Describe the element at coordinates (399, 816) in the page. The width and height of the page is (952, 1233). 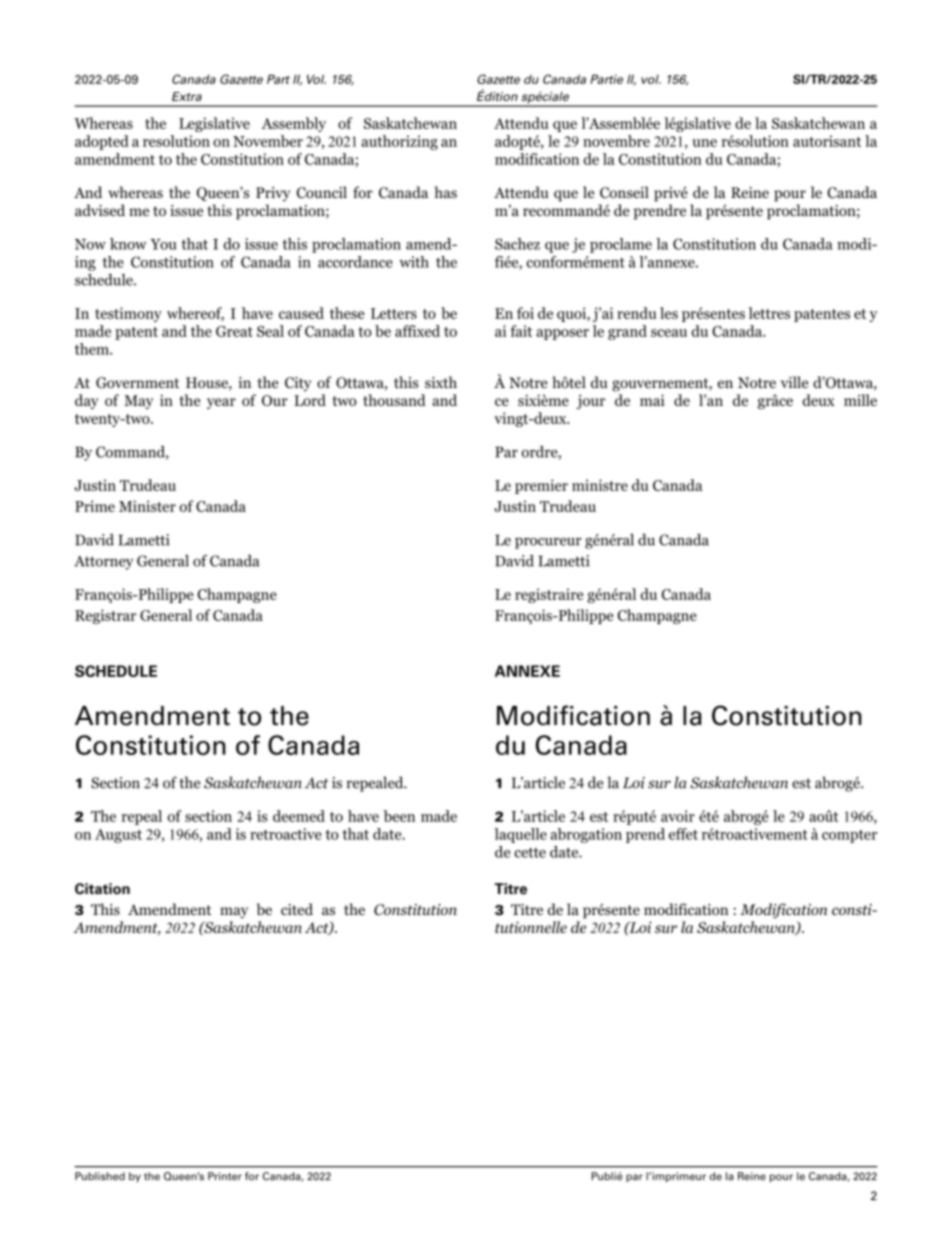
I see `been` at that location.
